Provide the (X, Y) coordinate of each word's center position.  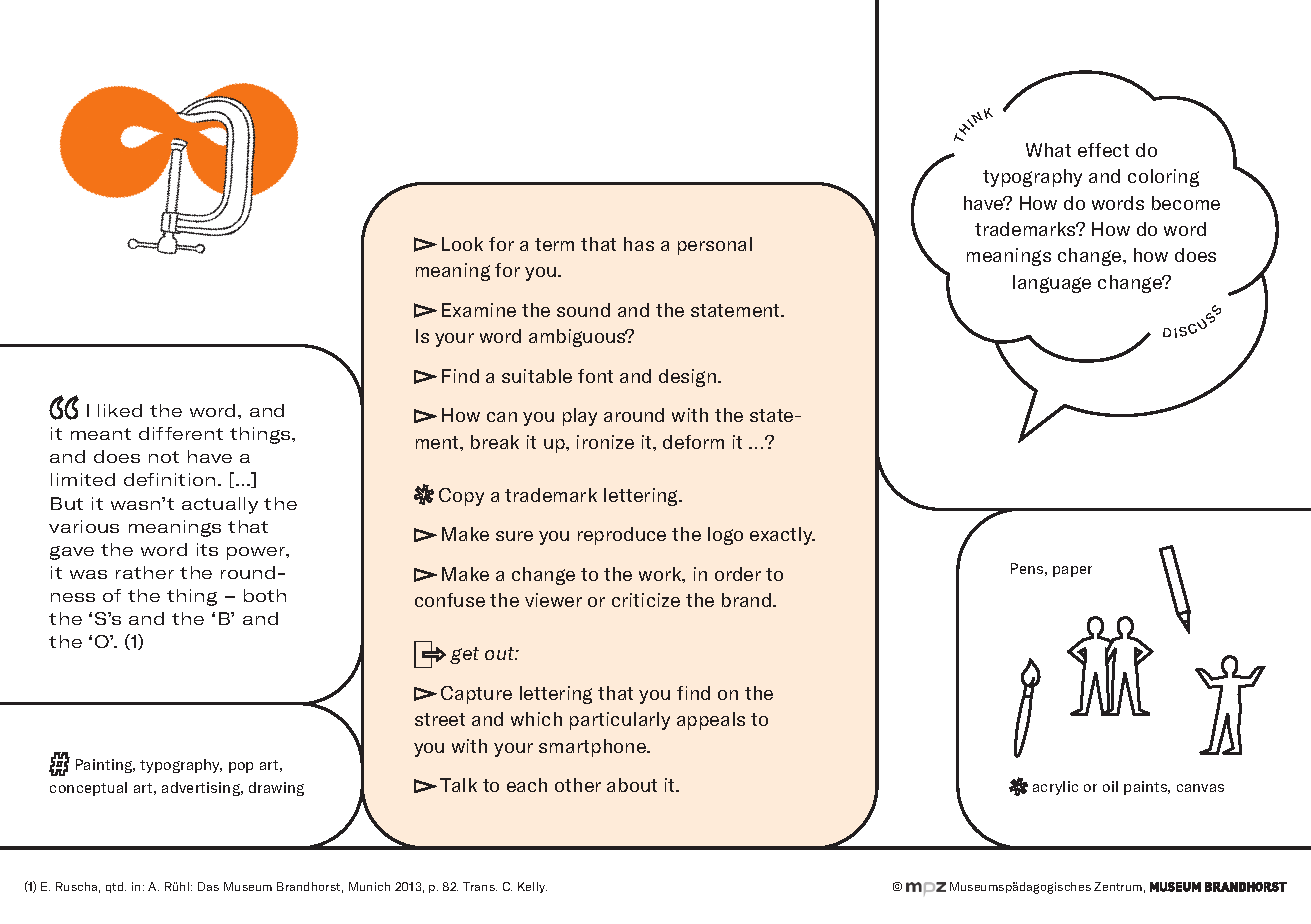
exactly (782, 536)
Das (208, 886)
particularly (620, 721)
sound (583, 310)
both (265, 595)
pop (241, 767)
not (164, 457)
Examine (479, 310)
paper (1072, 571)
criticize (646, 600)
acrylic (1055, 788)
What (1048, 150)
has (639, 244)
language (1052, 284)
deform (693, 442)
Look (462, 244)
